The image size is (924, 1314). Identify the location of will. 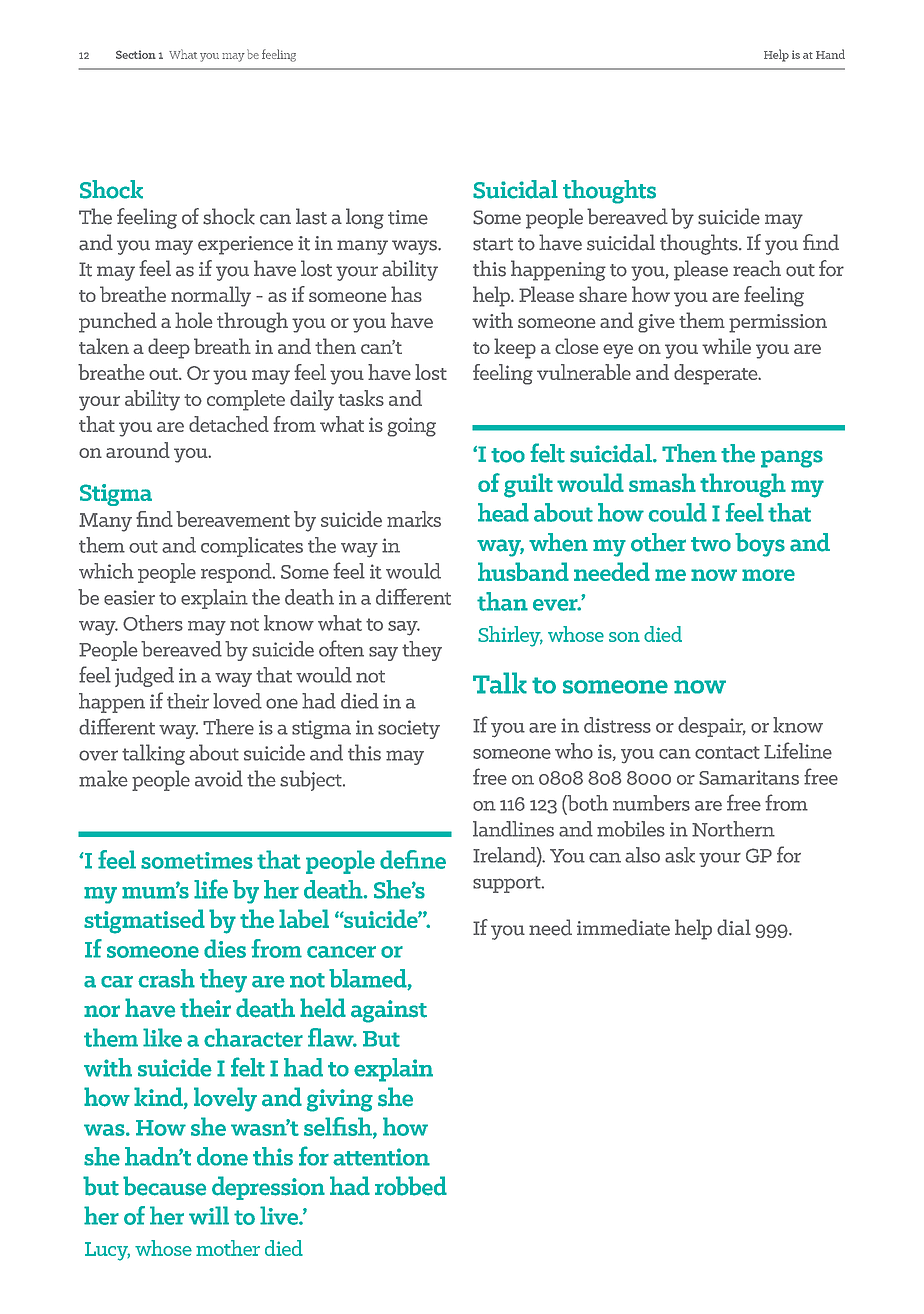
(209, 1215).
